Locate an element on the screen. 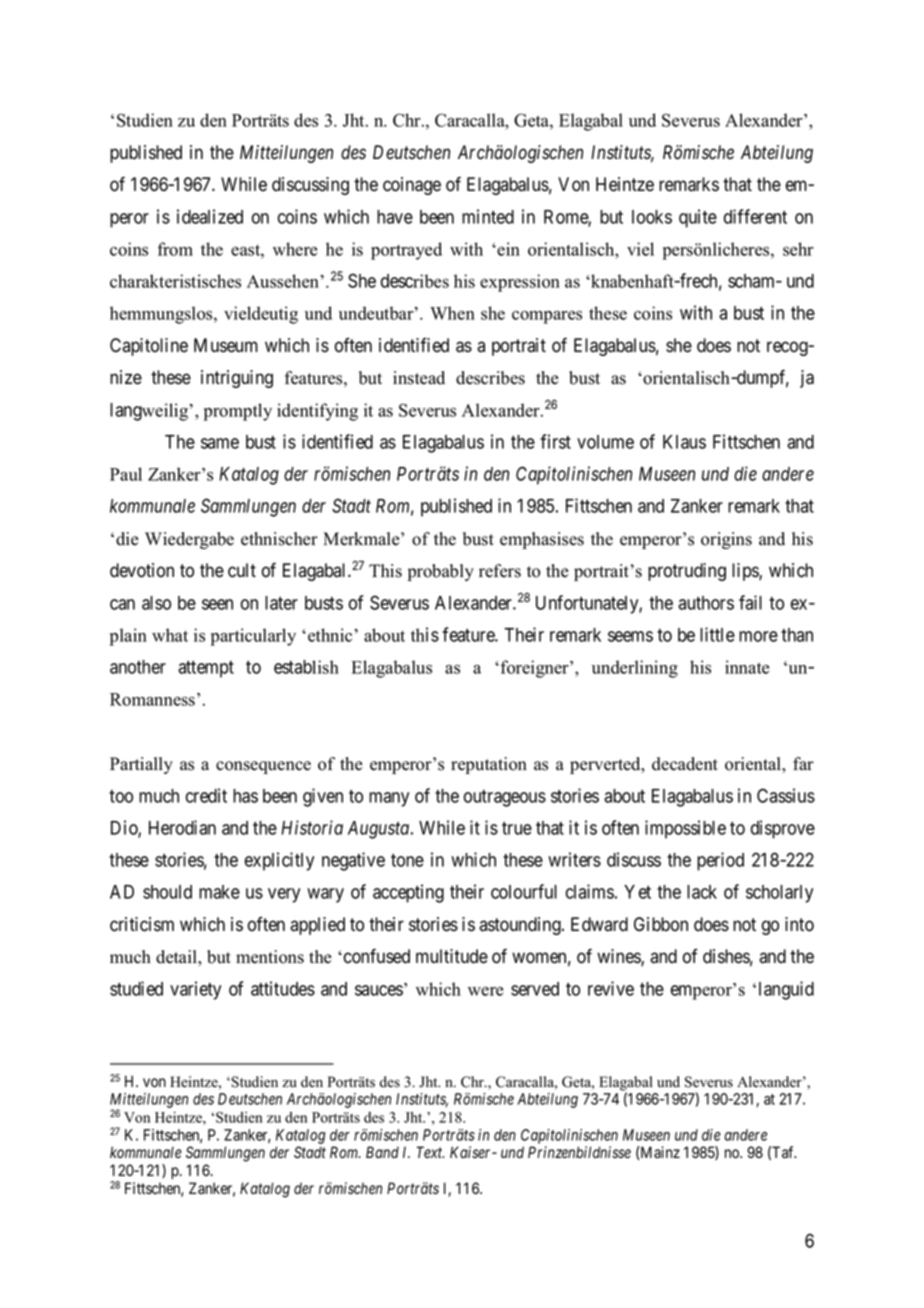 This screenshot has width=924, height=1308. cult is located at coordinates (242, 570).
